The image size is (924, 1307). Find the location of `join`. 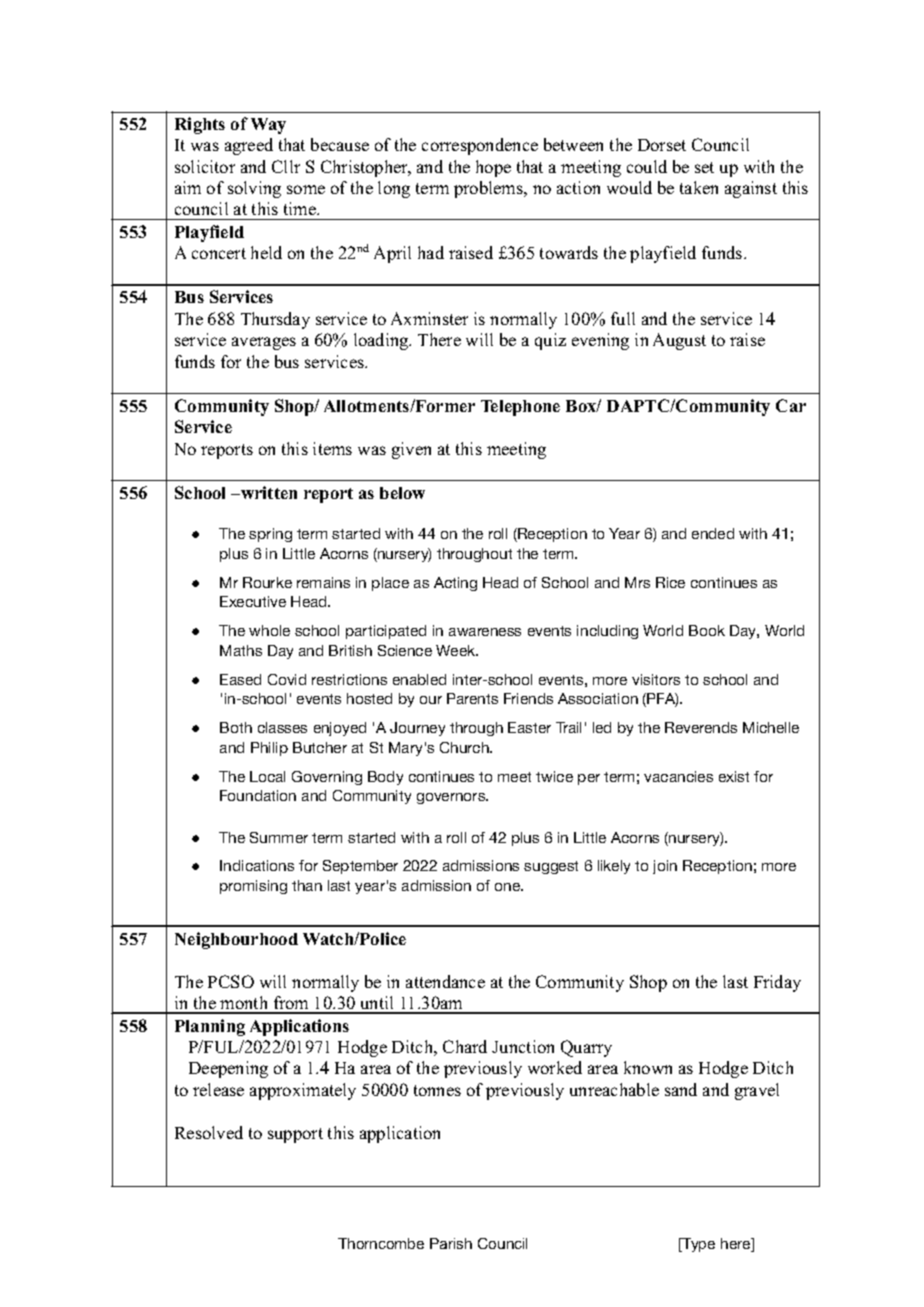

join is located at coordinates (665, 867).
